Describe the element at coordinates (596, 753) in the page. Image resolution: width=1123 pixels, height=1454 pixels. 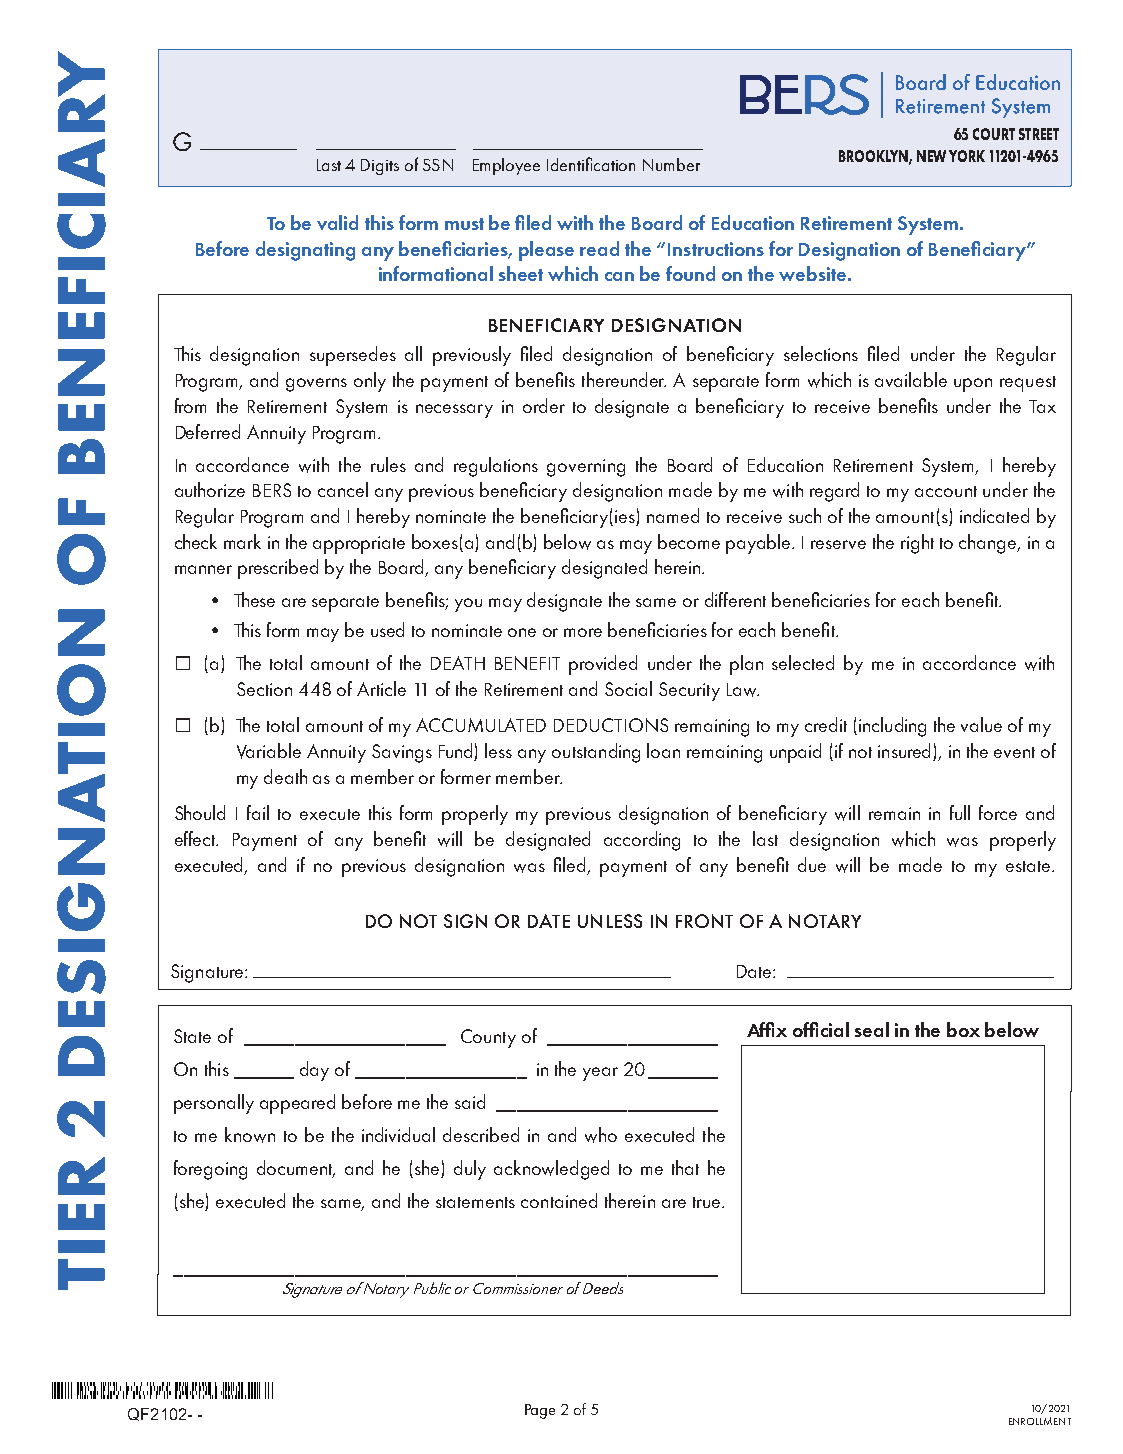
I see `outstanding` at that location.
